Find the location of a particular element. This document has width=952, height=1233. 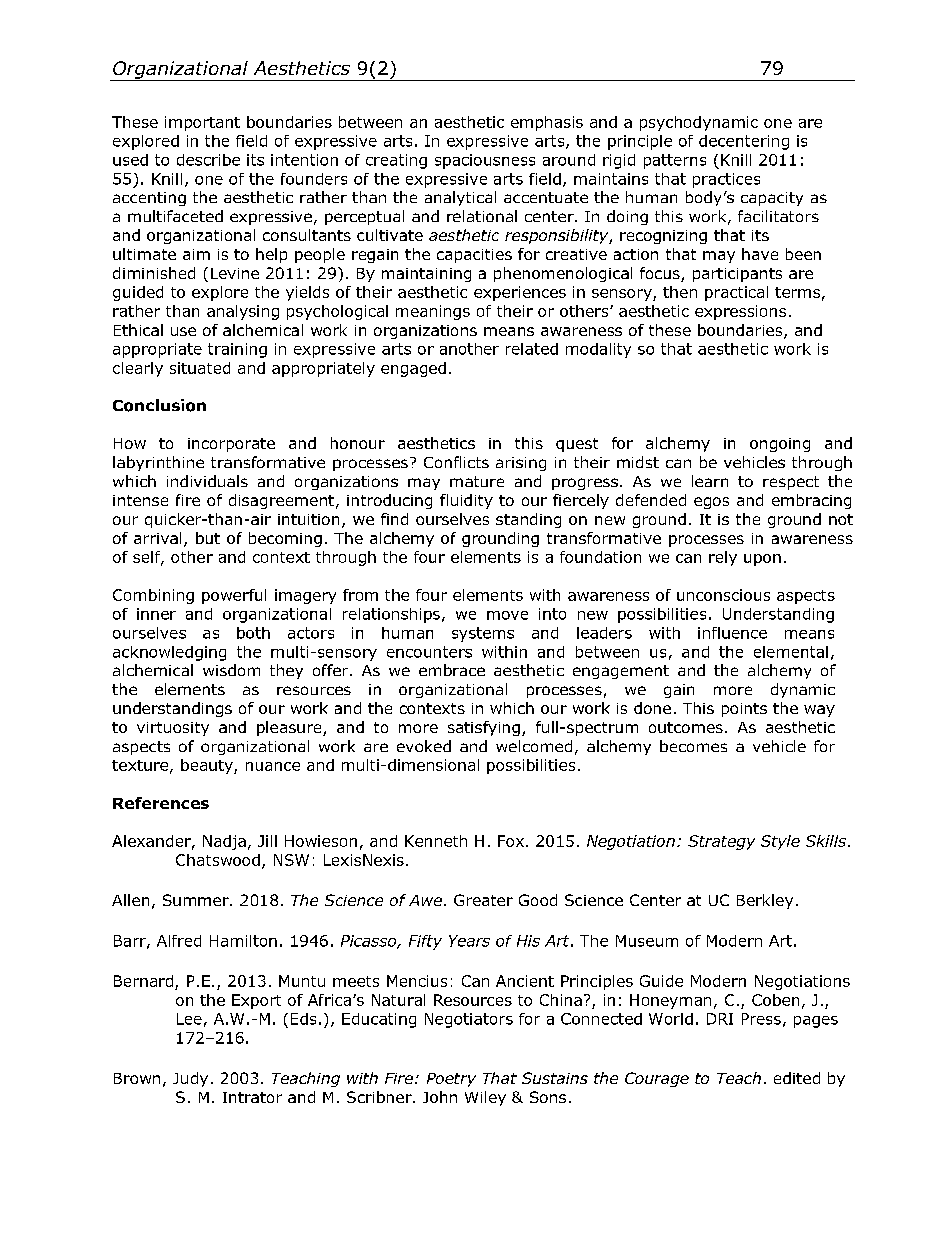

Strategy is located at coordinates (721, 842).
